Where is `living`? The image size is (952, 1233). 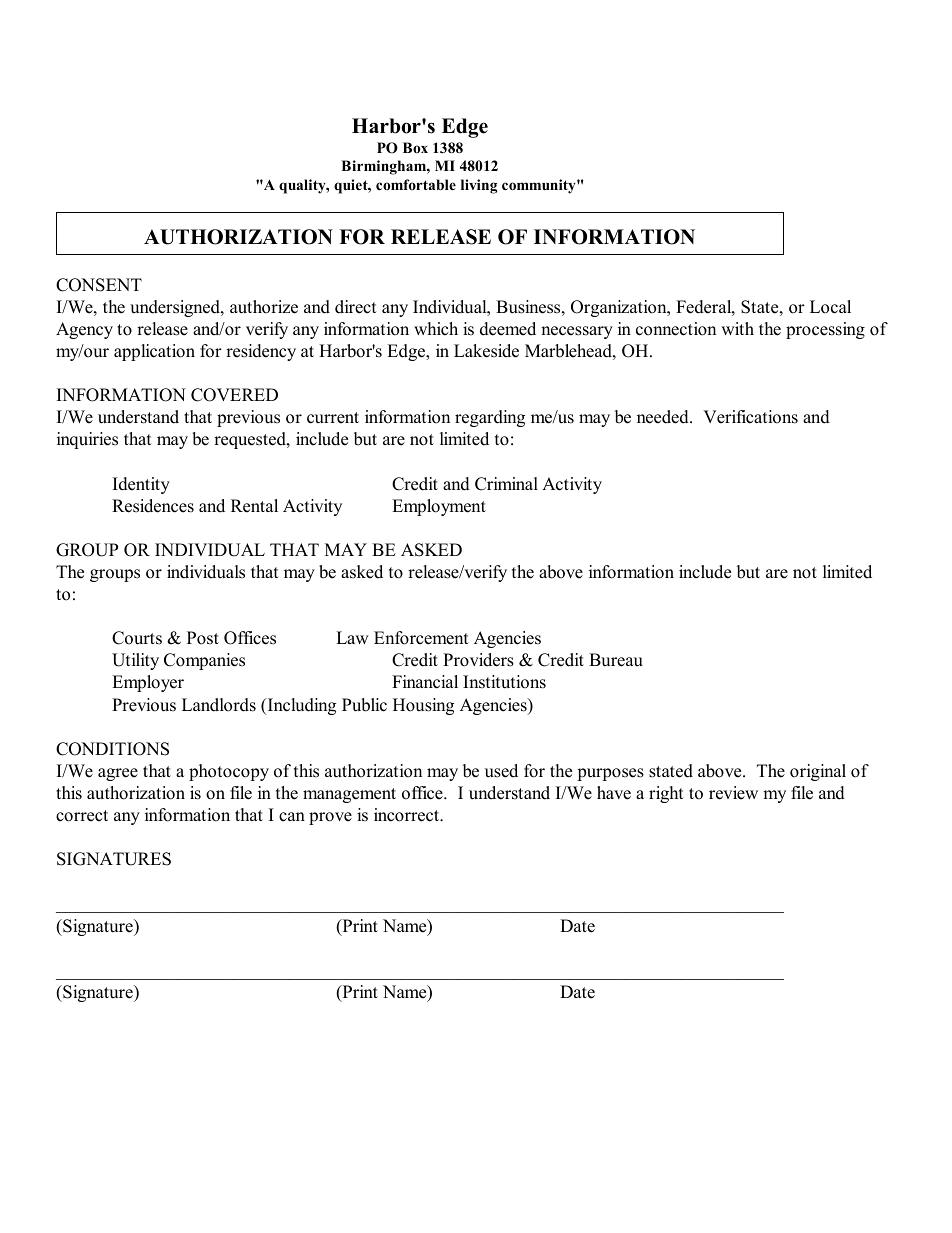 living is located at coordinates (479, 186).
